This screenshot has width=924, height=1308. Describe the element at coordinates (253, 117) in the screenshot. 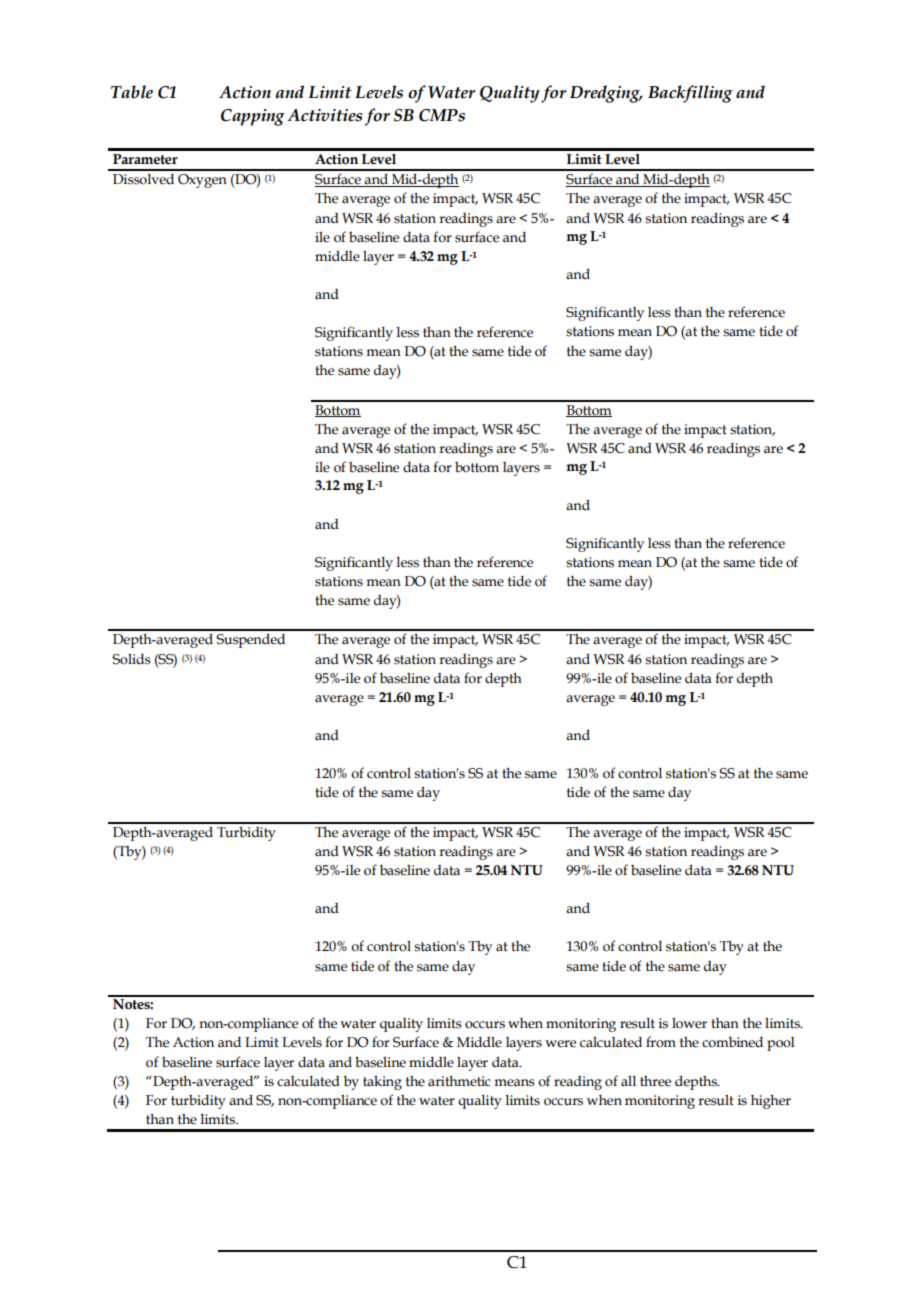

I see `Capping` at that location.
